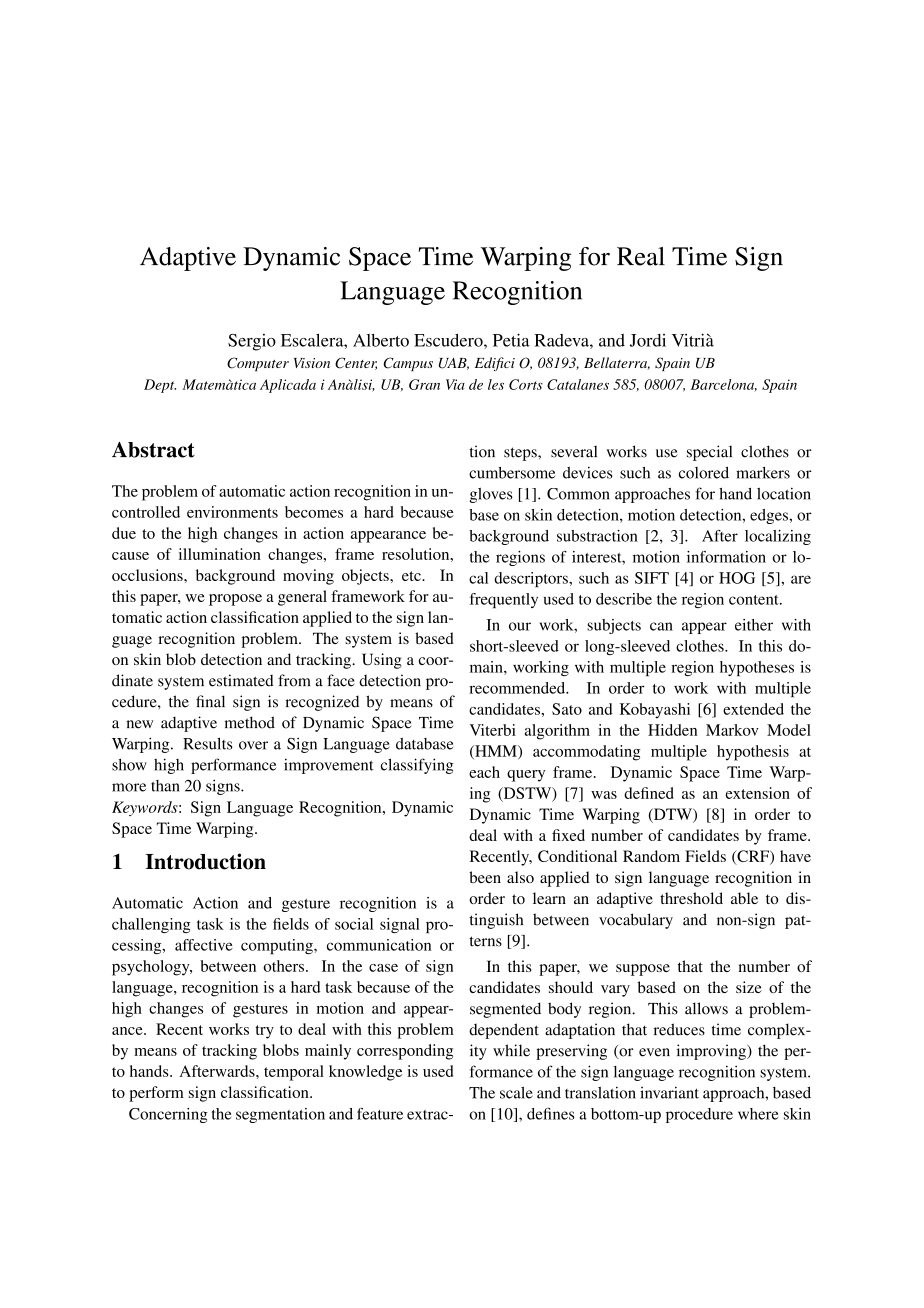 Image resolution: width=924 pixels, height=1308 pixels. Describe the element at coordinates (168, 1115) in the screenshot. I see `Concerning` at that location.
